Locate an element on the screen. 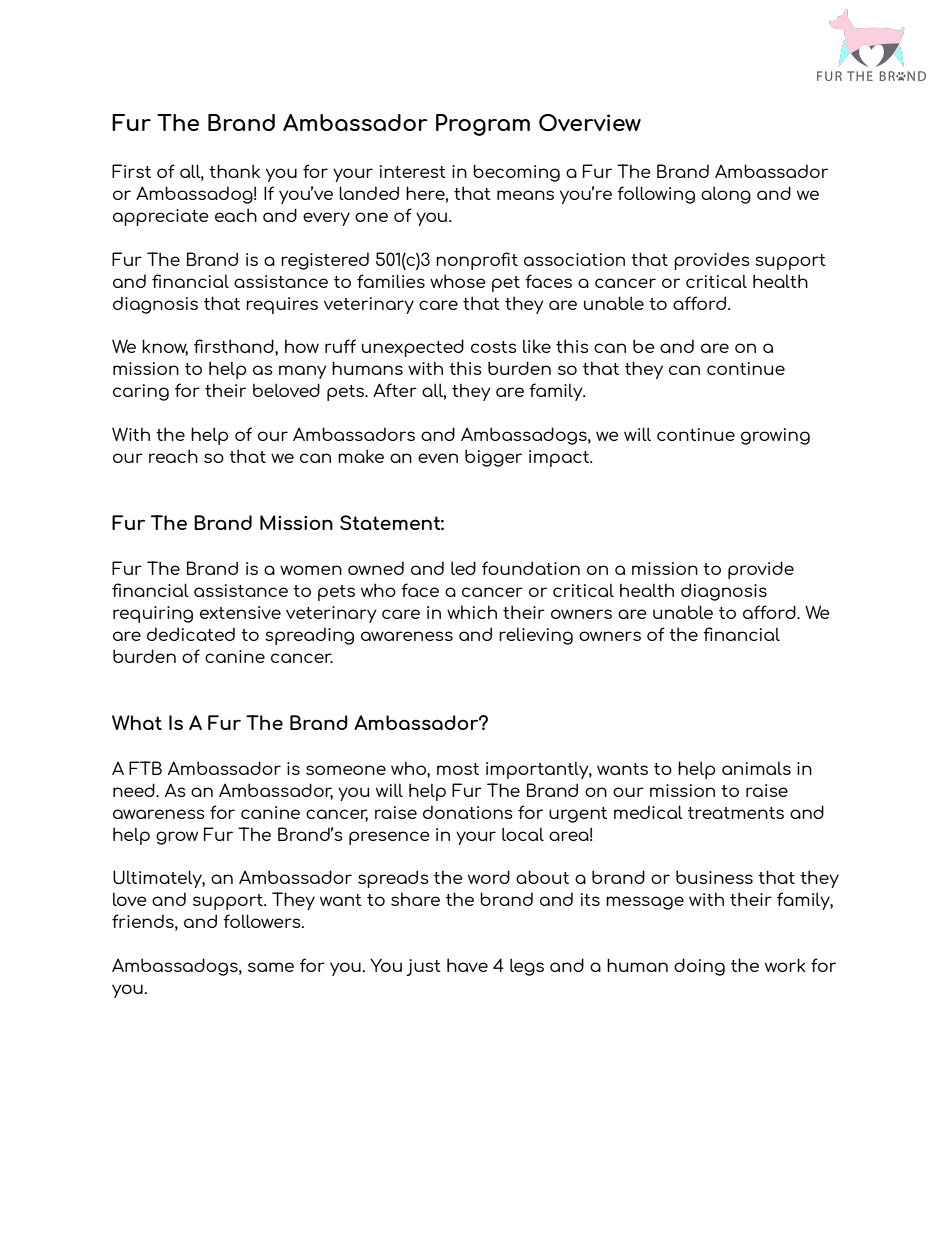 Image resolution: width=952 pixels, height=1233 pixels. led is located at coordinates (463, 568).
